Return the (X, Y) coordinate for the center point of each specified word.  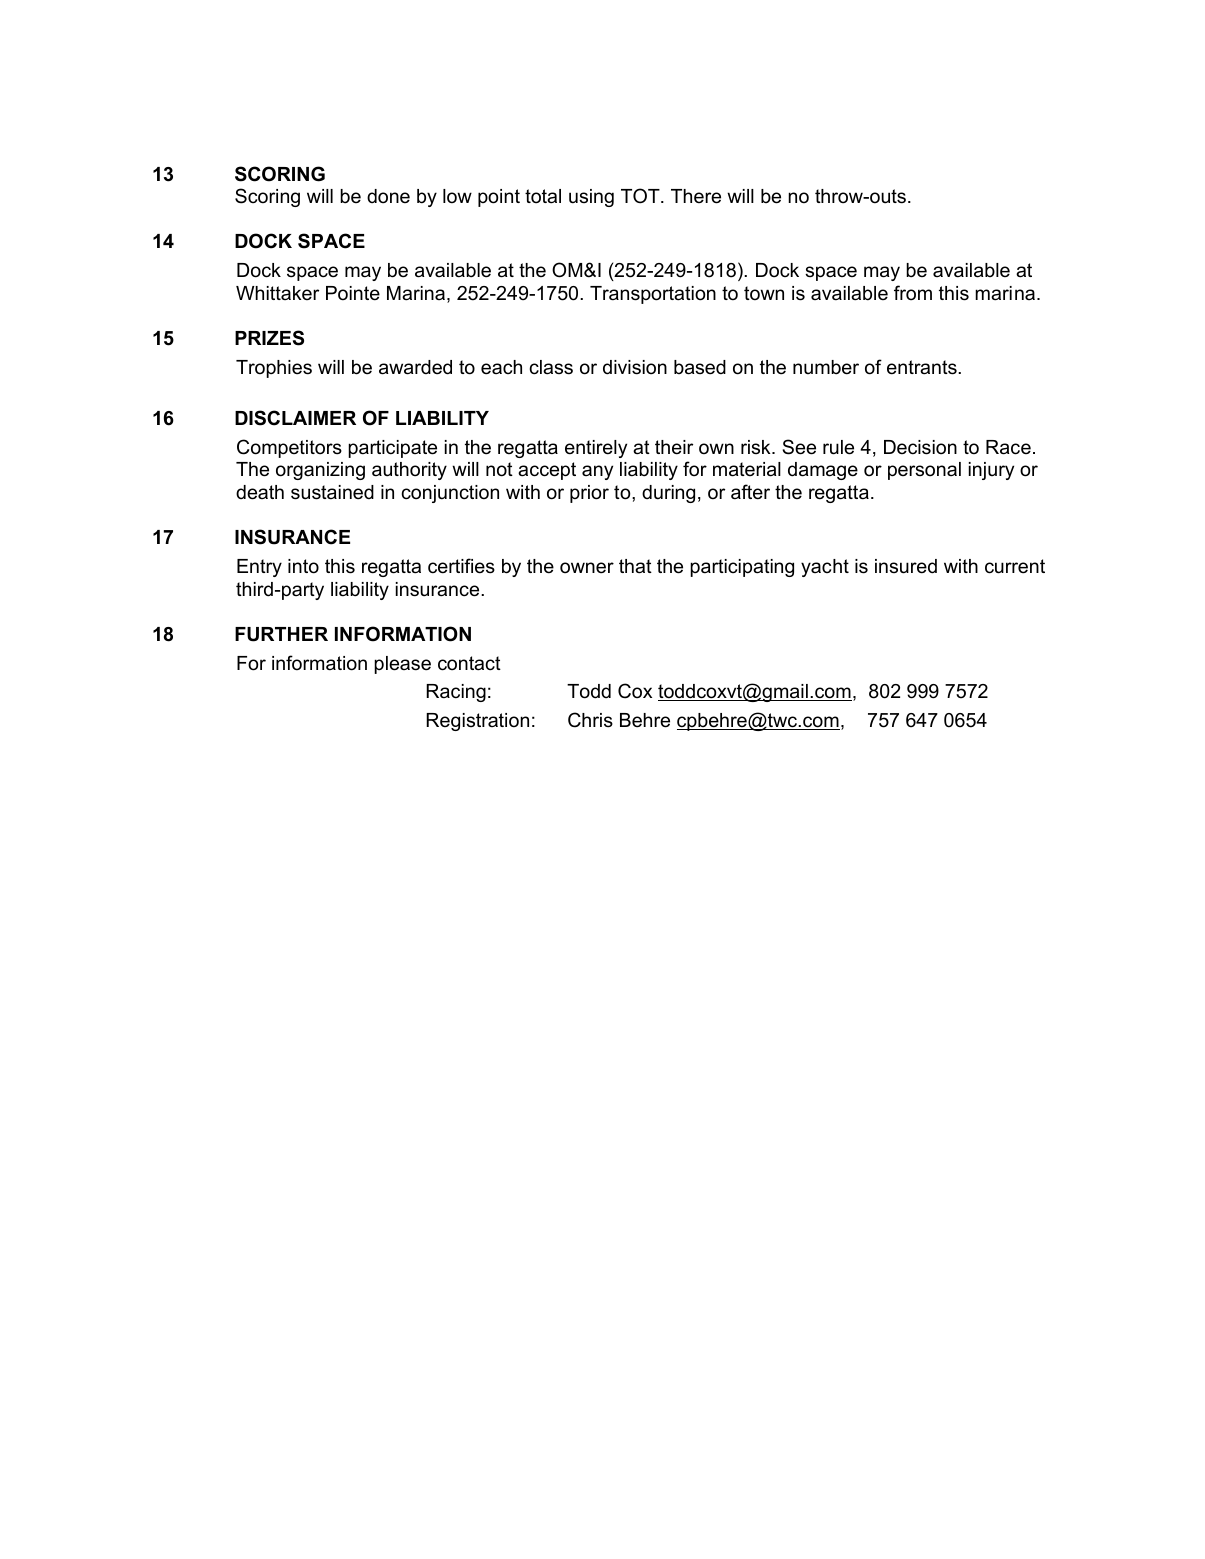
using (591, 198)
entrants (923, 367)
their (674, 447)
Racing (456, 693)
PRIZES (269, 338)
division (635, 367)
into (303, 566)
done (388, 196)
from (913, 293)
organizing (320, 471)
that (635, 566)
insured (906, 566)
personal (924, 471)
